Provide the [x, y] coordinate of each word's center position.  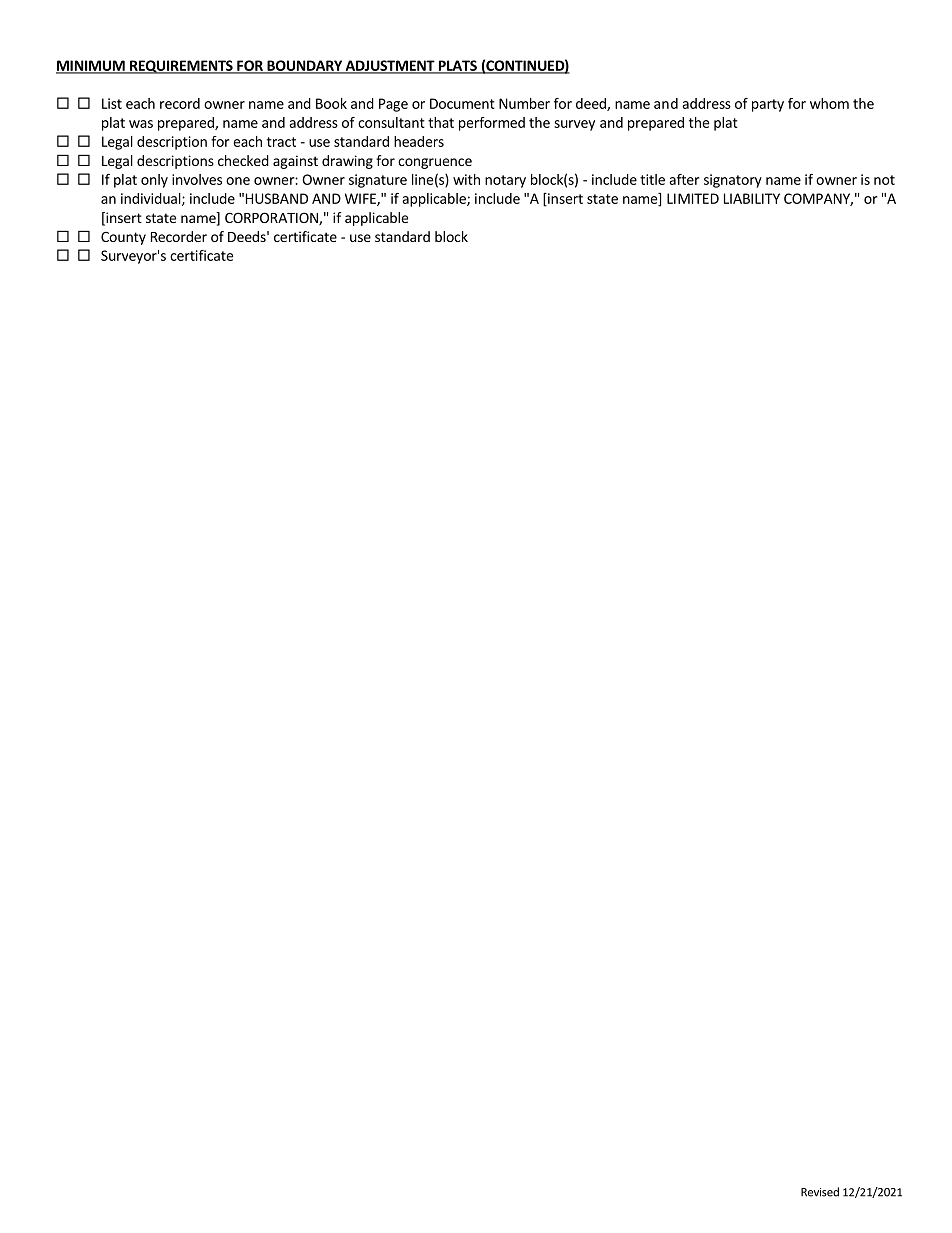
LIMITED [693, 198]
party [768, 105]
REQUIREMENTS [181, 67]
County [123, 238]
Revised [820, 1192]
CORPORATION [272, 218]
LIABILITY [752, 198]
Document [462, 103]
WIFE [361, 199]
